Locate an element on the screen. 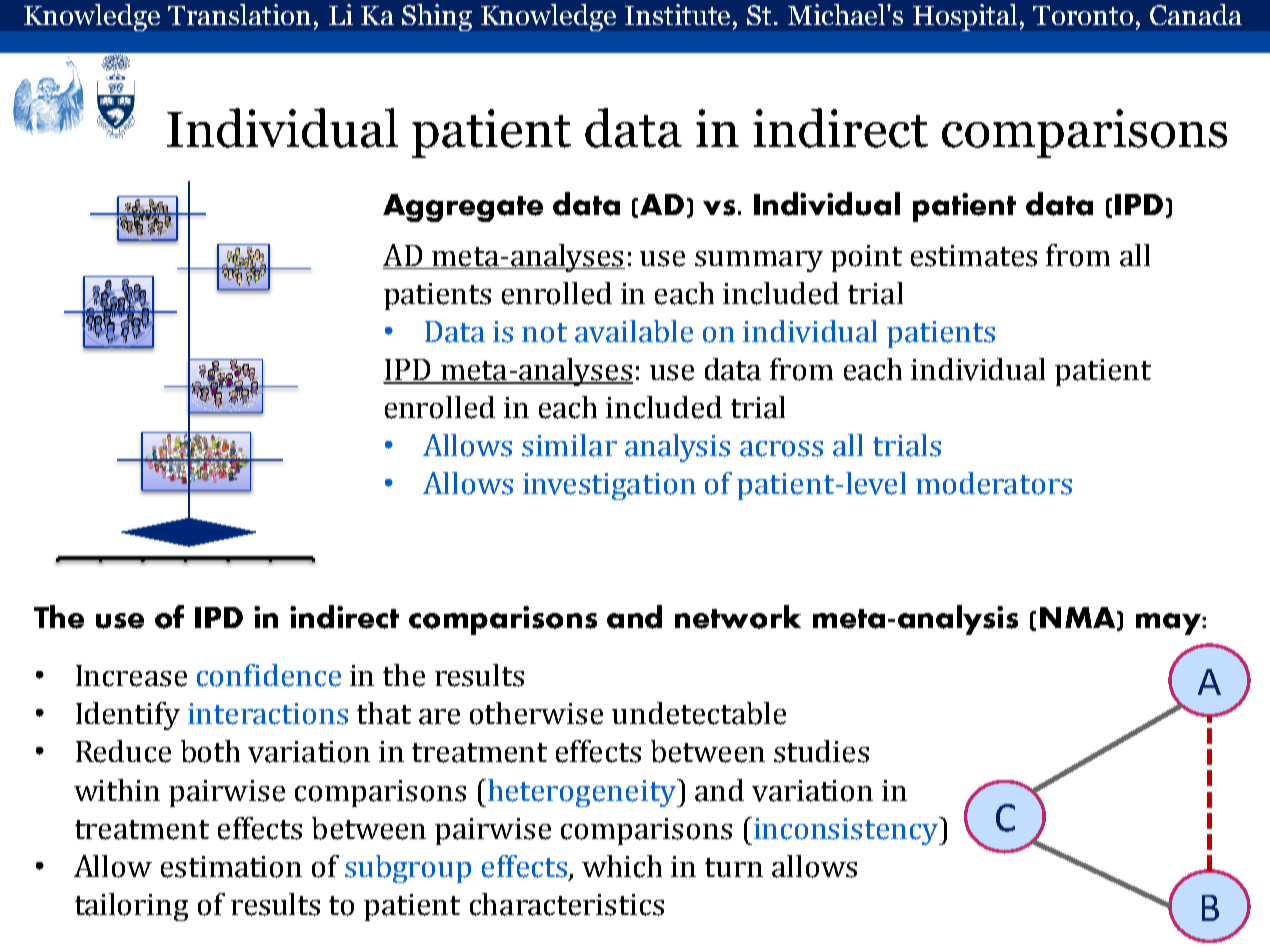 The width and height of the screenshot is (1270, 952). summary is located at coordinates (759, 261).
